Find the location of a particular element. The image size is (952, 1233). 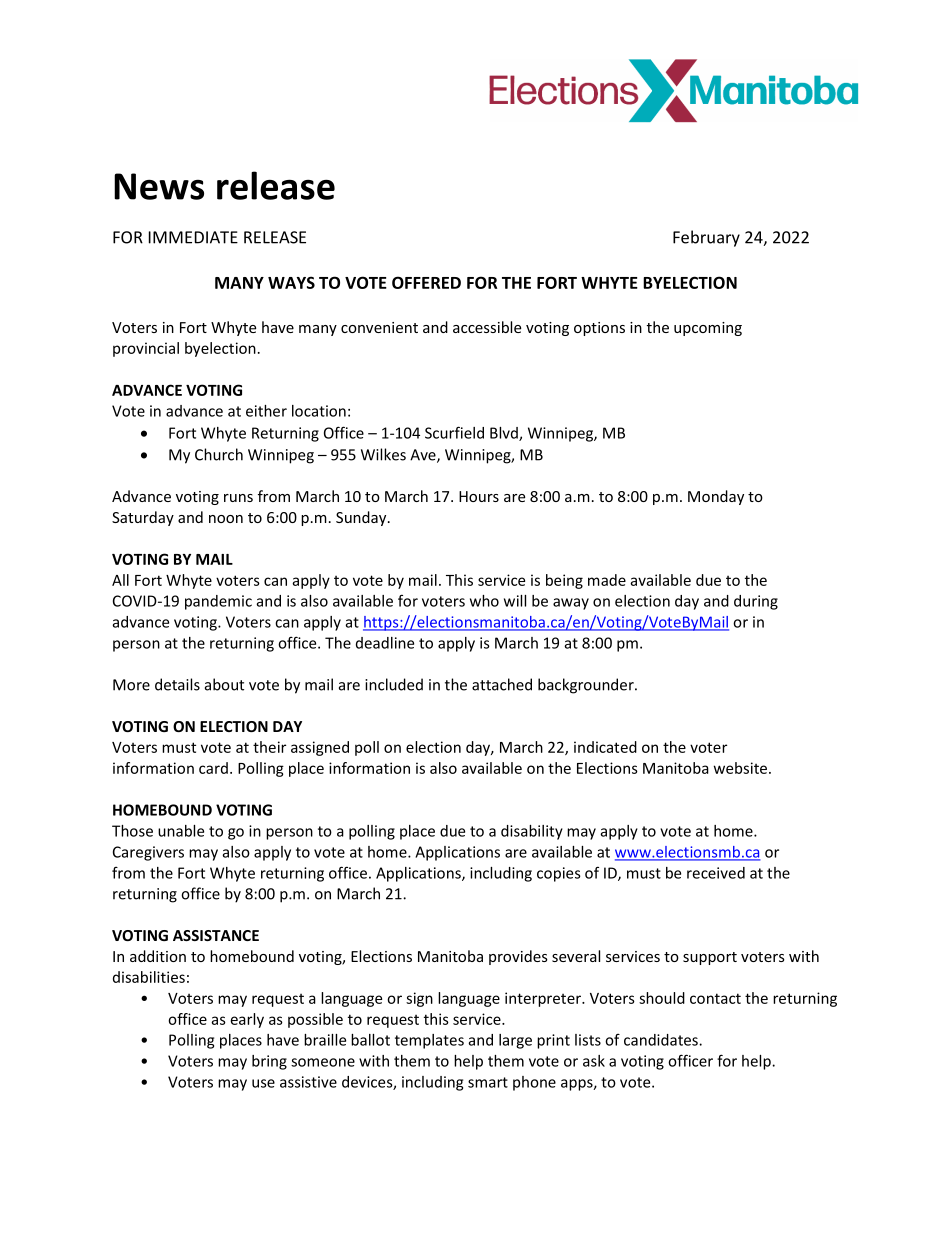

templates is located at coordinates (429, 1041).
